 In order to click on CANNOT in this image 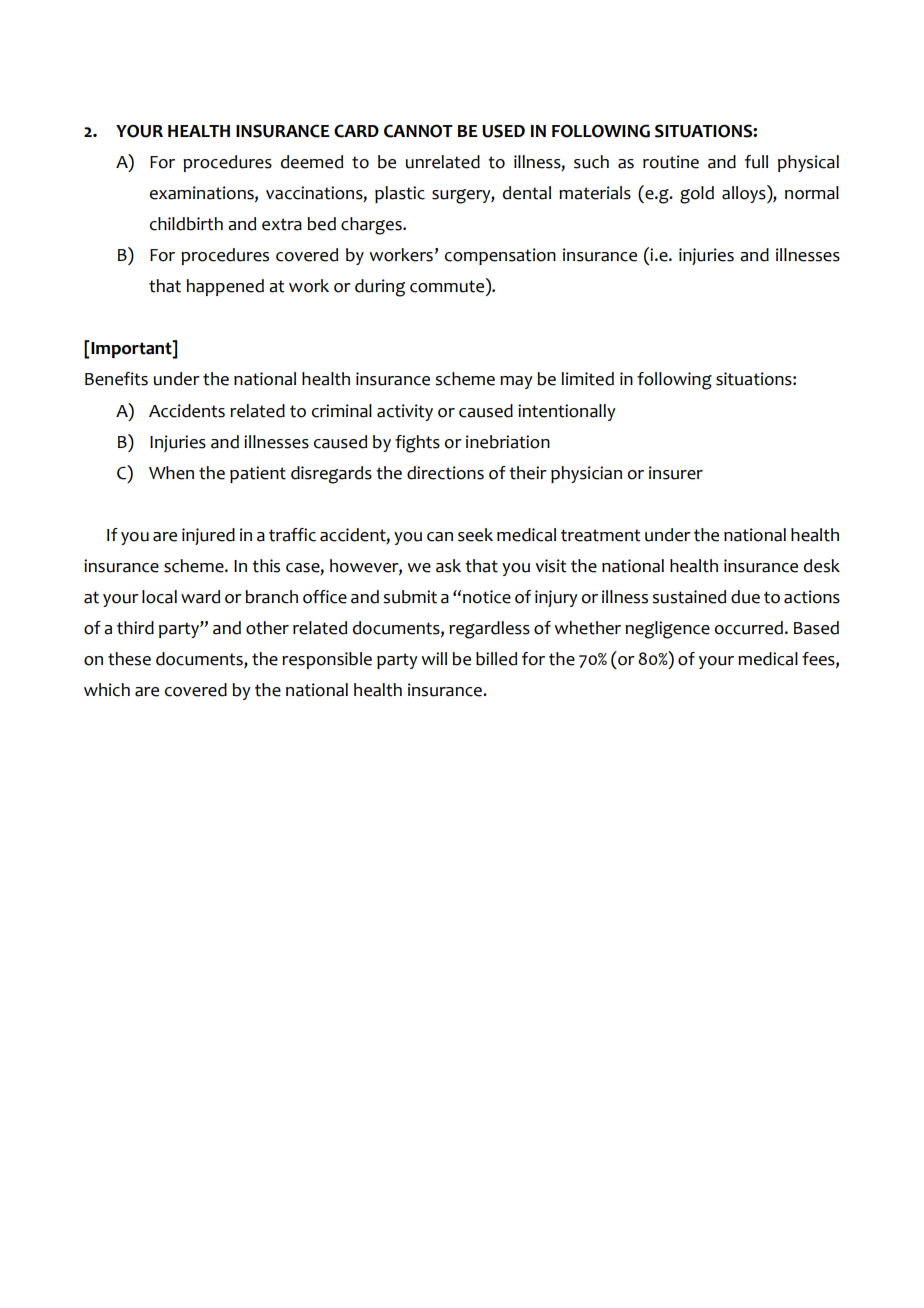, I will do `click(418, 131)`.
